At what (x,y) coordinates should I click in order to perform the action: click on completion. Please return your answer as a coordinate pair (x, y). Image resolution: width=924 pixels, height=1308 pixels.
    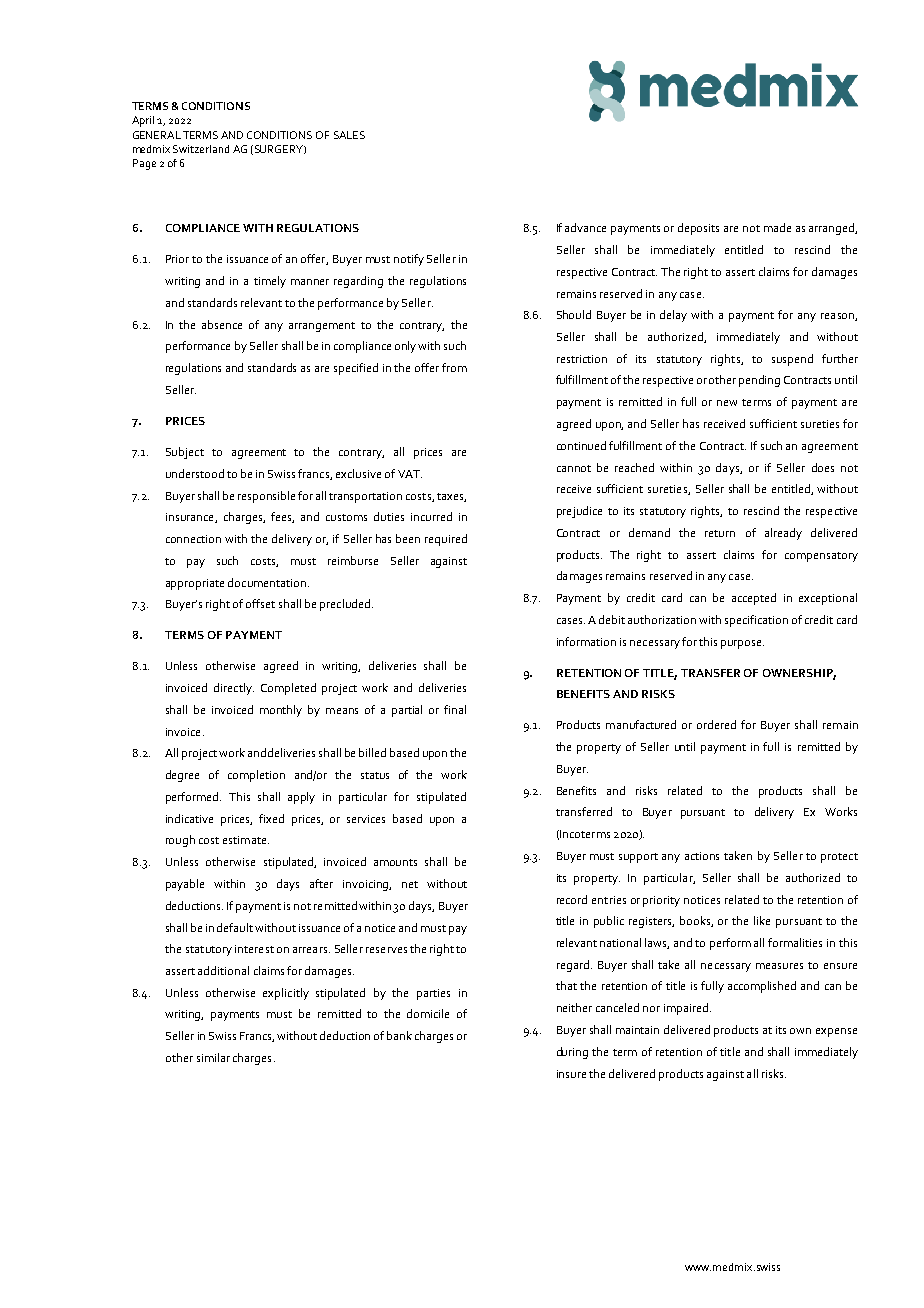
    Looking at the image, I should click on (256, 776).
